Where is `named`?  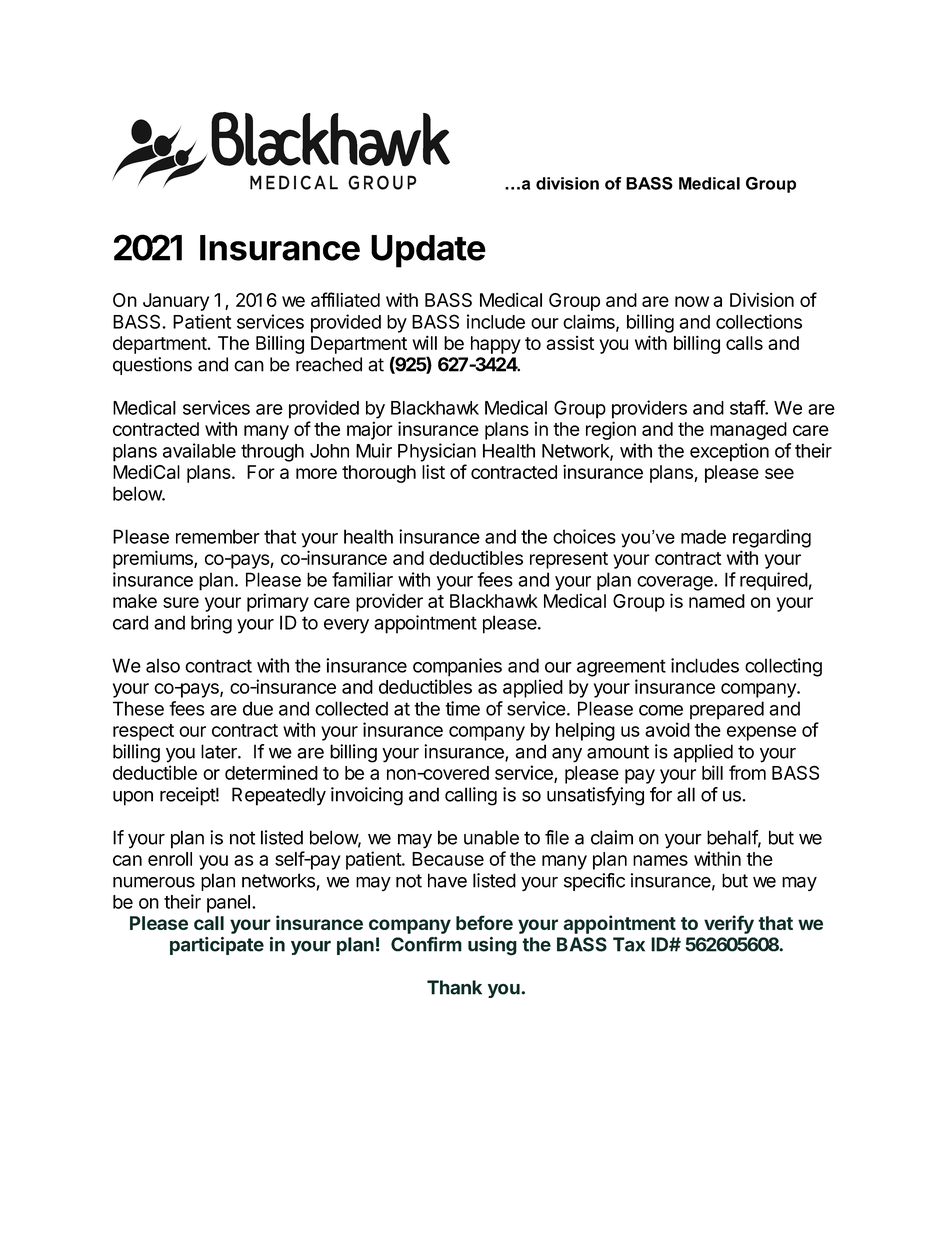 named is located at coordinates (717, 601).
